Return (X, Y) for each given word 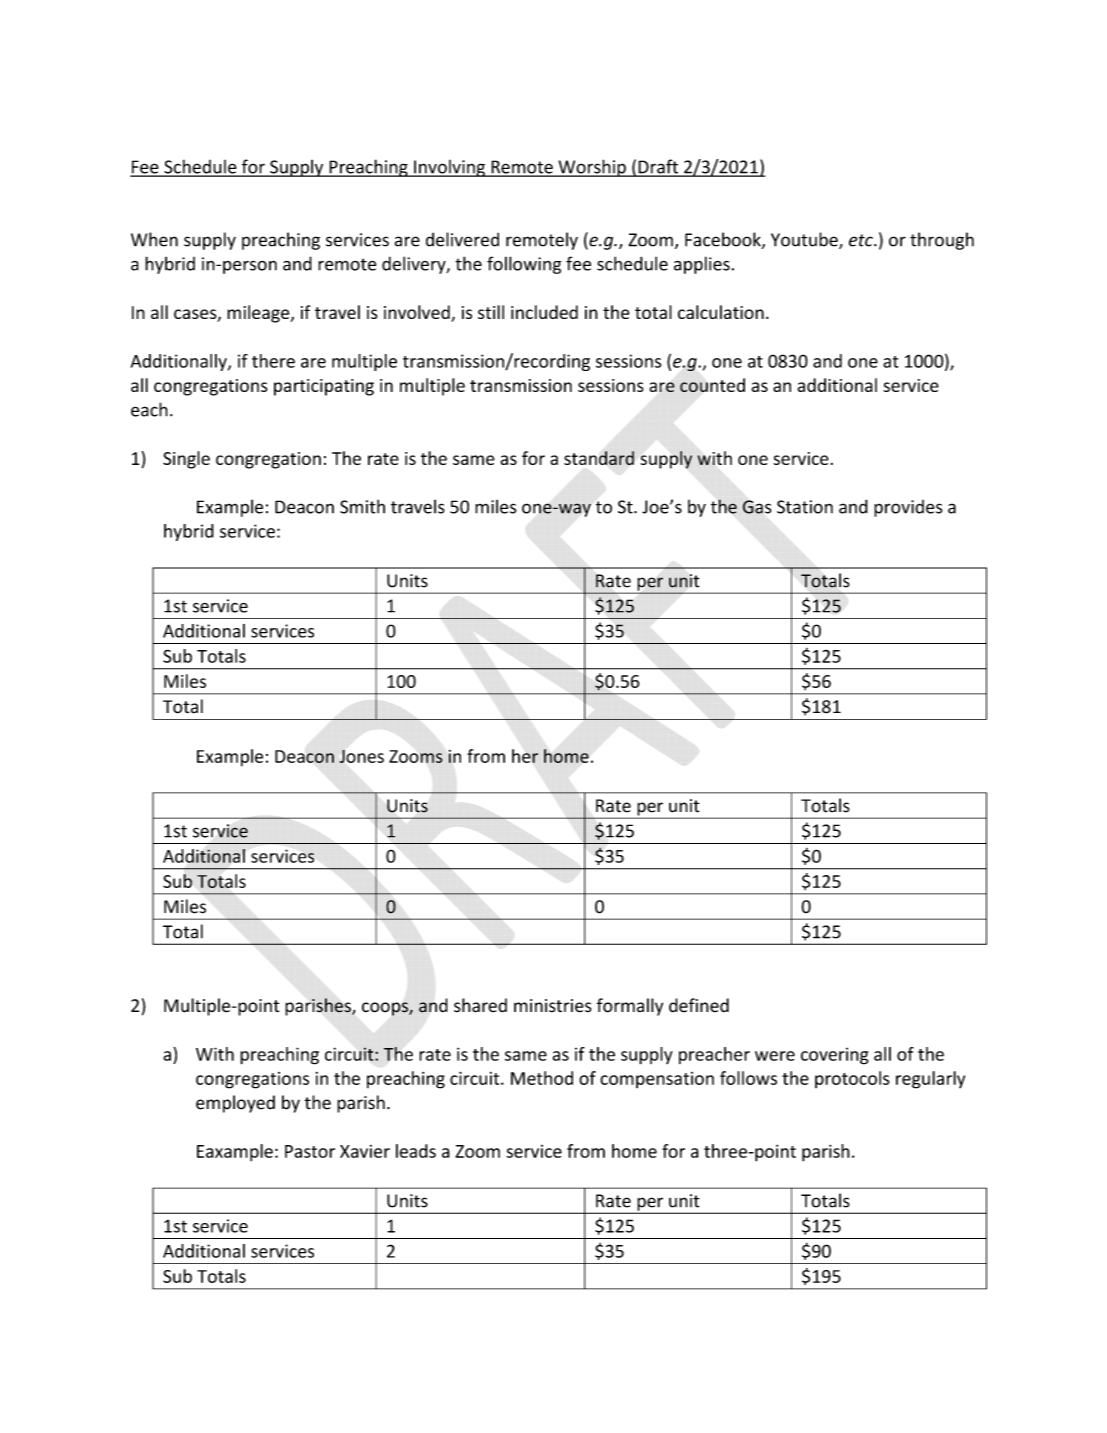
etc (862, 240)
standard (599, 458)
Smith (362, 506)
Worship (592, 168)
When (154, 239)
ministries (553, 1006)
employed (235, 1104)
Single (186, 460)
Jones (361, 756)
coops (386, 1009)
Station (805, 507)
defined (699, 1005)
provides (908, 508)
